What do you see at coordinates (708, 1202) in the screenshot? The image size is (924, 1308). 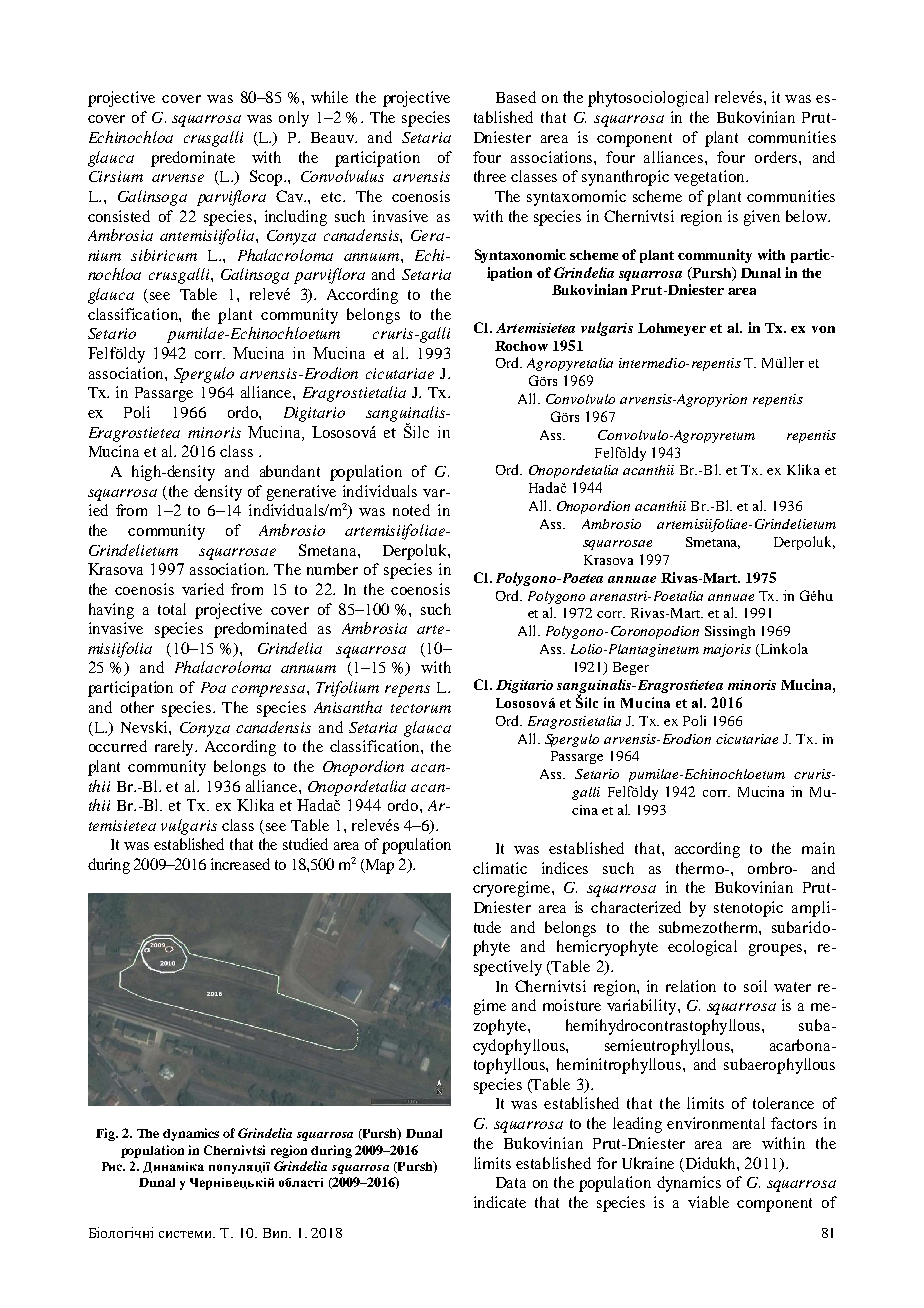 I see `viable` at bounding box center [708, 1202].
